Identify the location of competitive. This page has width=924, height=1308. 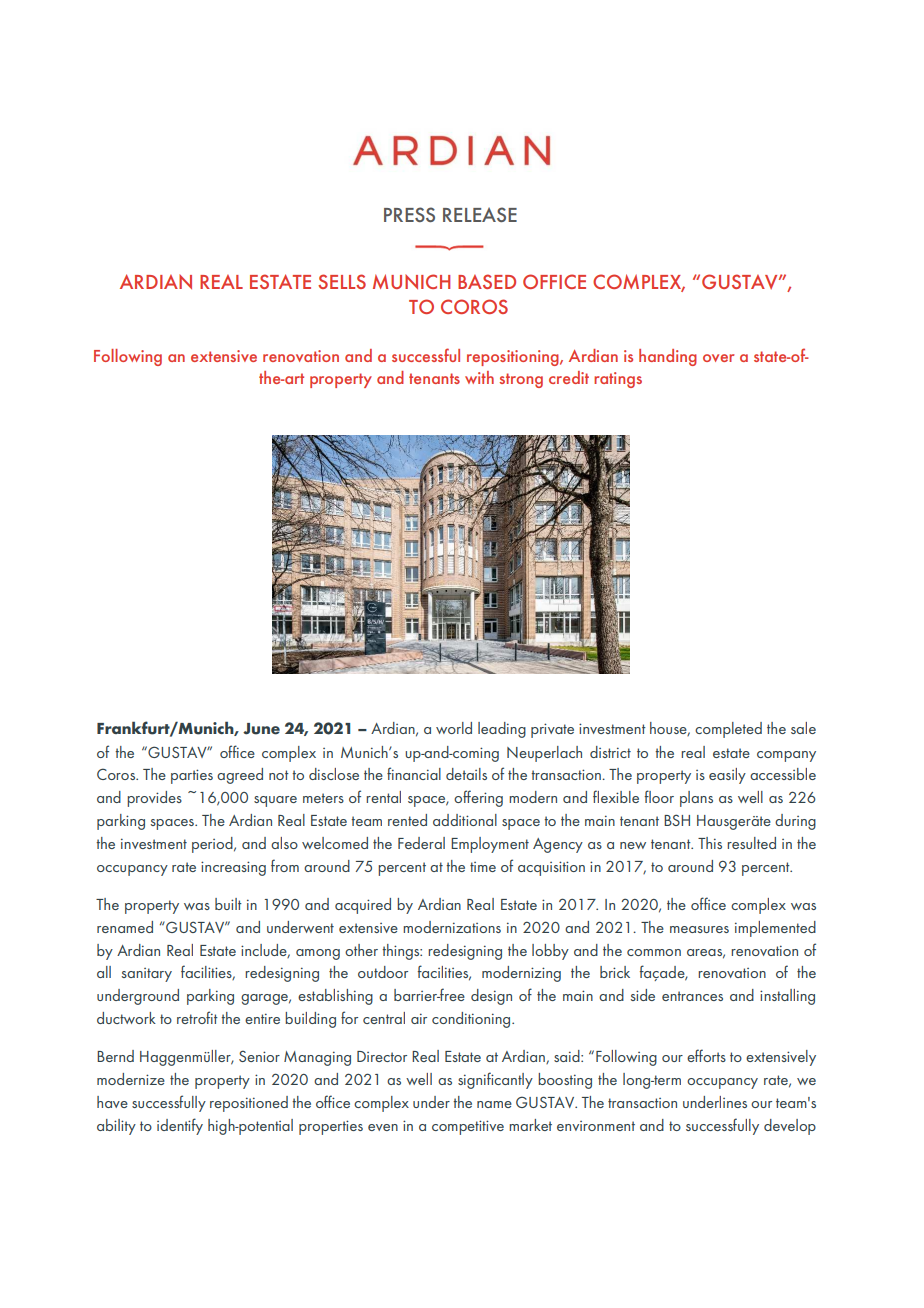
(468, 1127).
